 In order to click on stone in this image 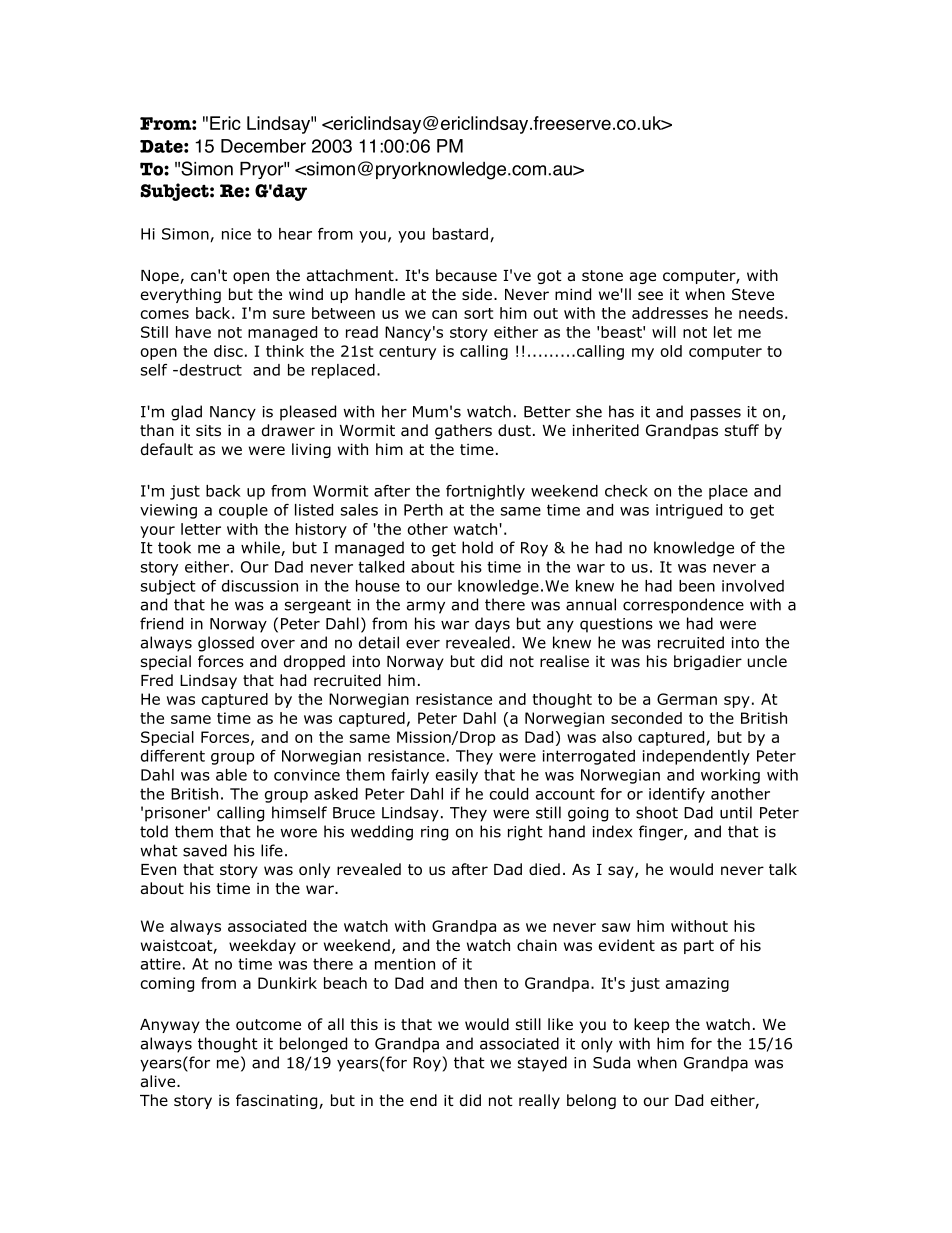, I will do `click(602, 276)`.
